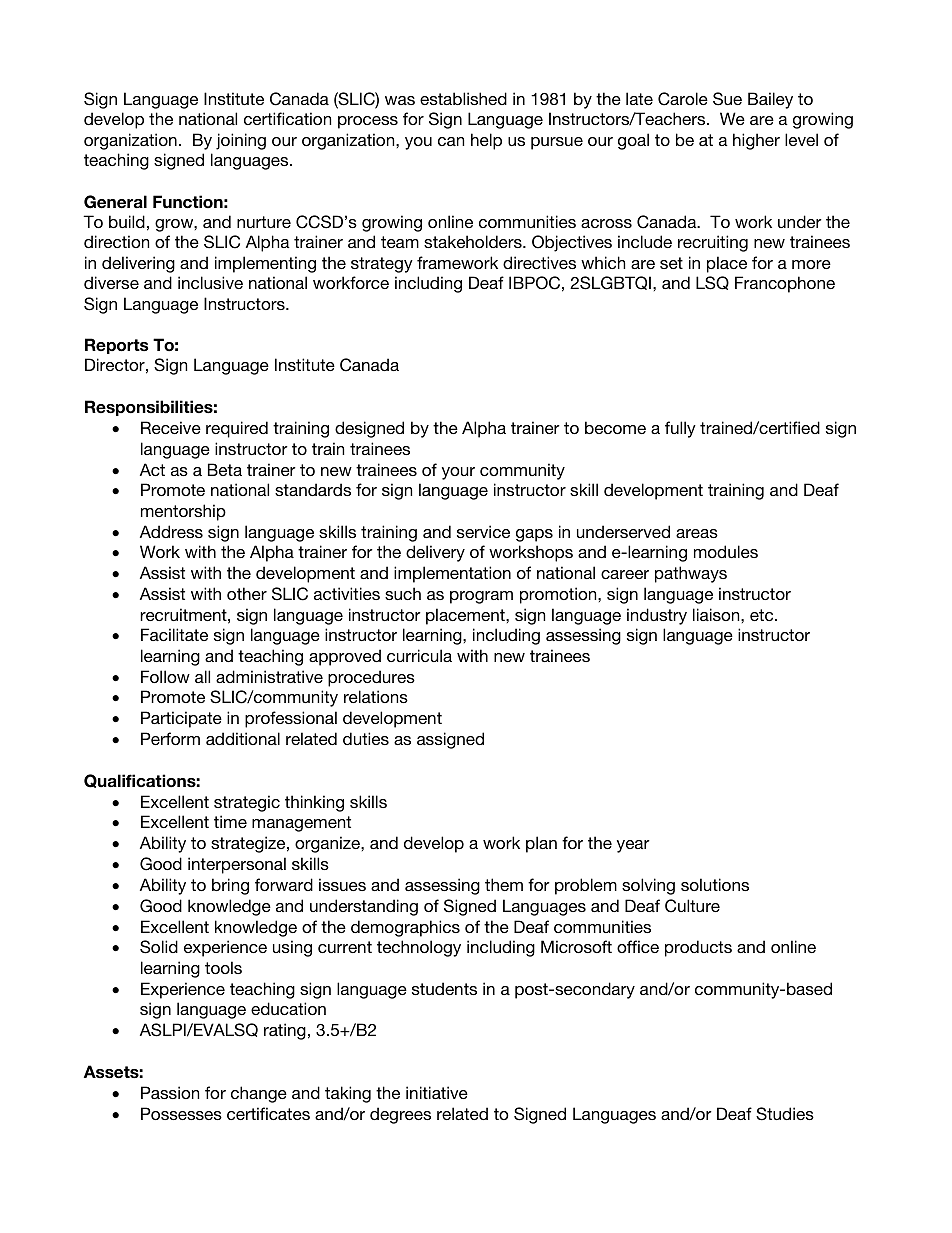 Image resolution: width=952 pixels, height=1233 pixels. Describe the element at coordinates (170, 1092) in the image. I see `Passion` at that location.
